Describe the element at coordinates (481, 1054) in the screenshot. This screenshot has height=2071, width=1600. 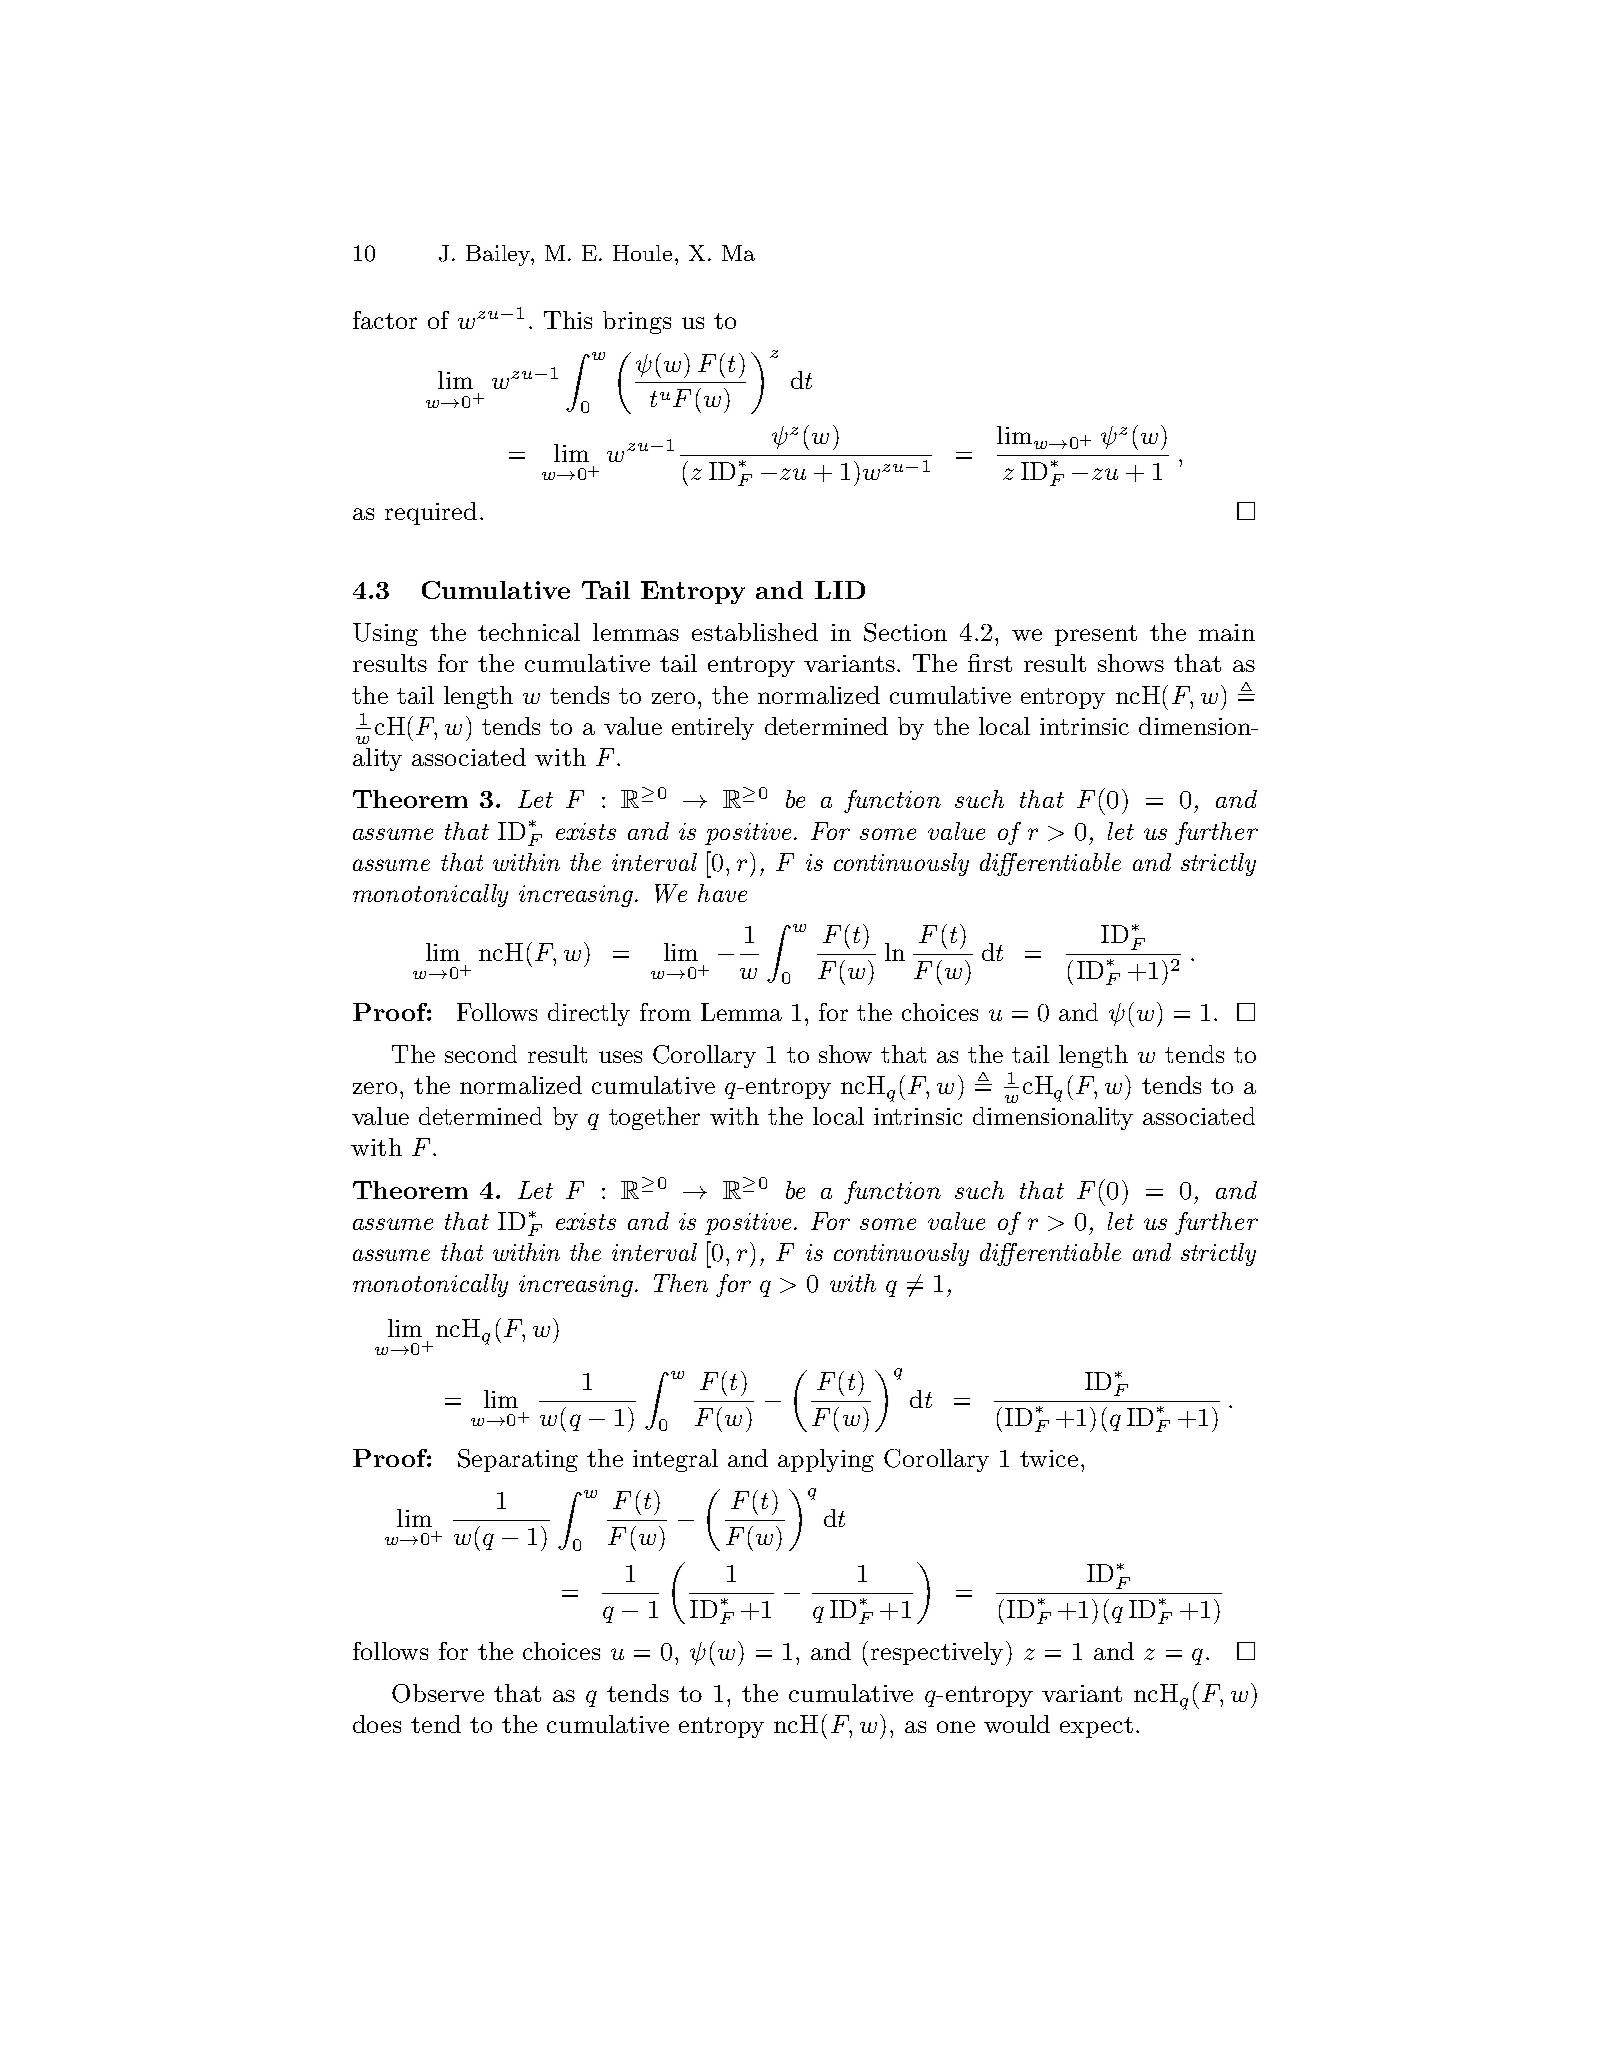
I see `second` at that location.
